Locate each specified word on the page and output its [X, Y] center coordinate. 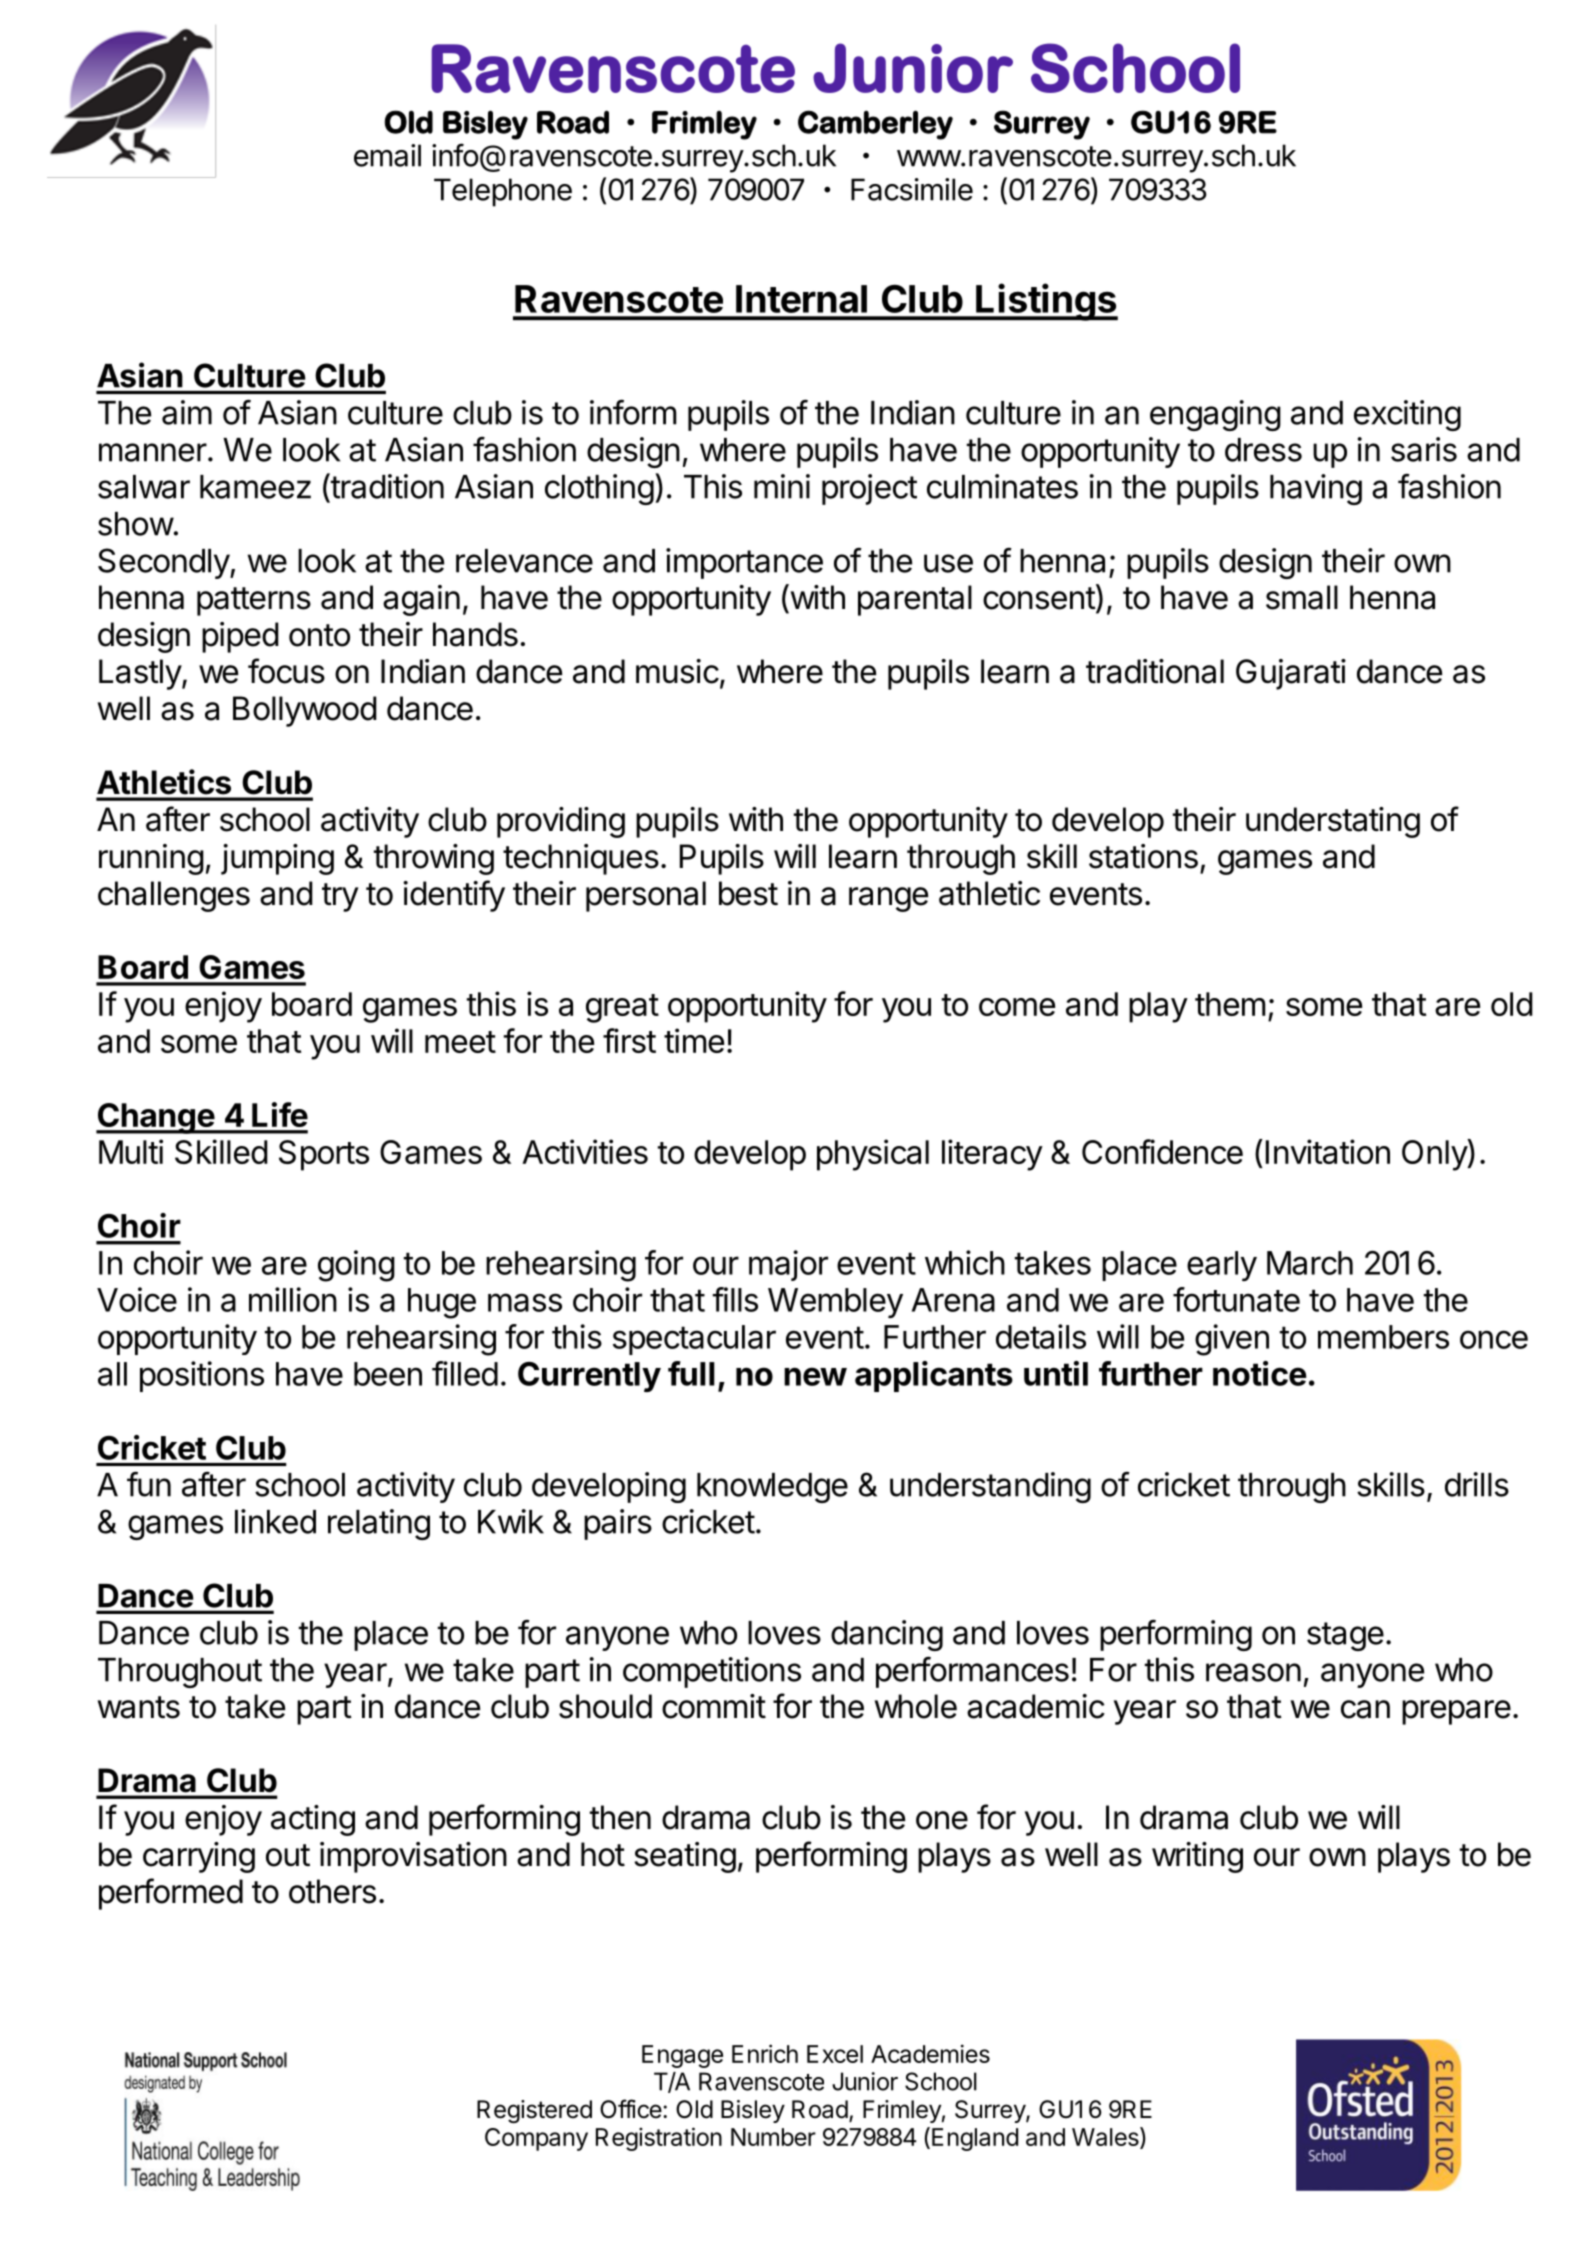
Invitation [1328, 1151]
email [387, 155]
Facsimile [912, 189]
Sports [324, 1155]
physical [873, 1155]
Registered [534, 2111]
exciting [1407, 415]
